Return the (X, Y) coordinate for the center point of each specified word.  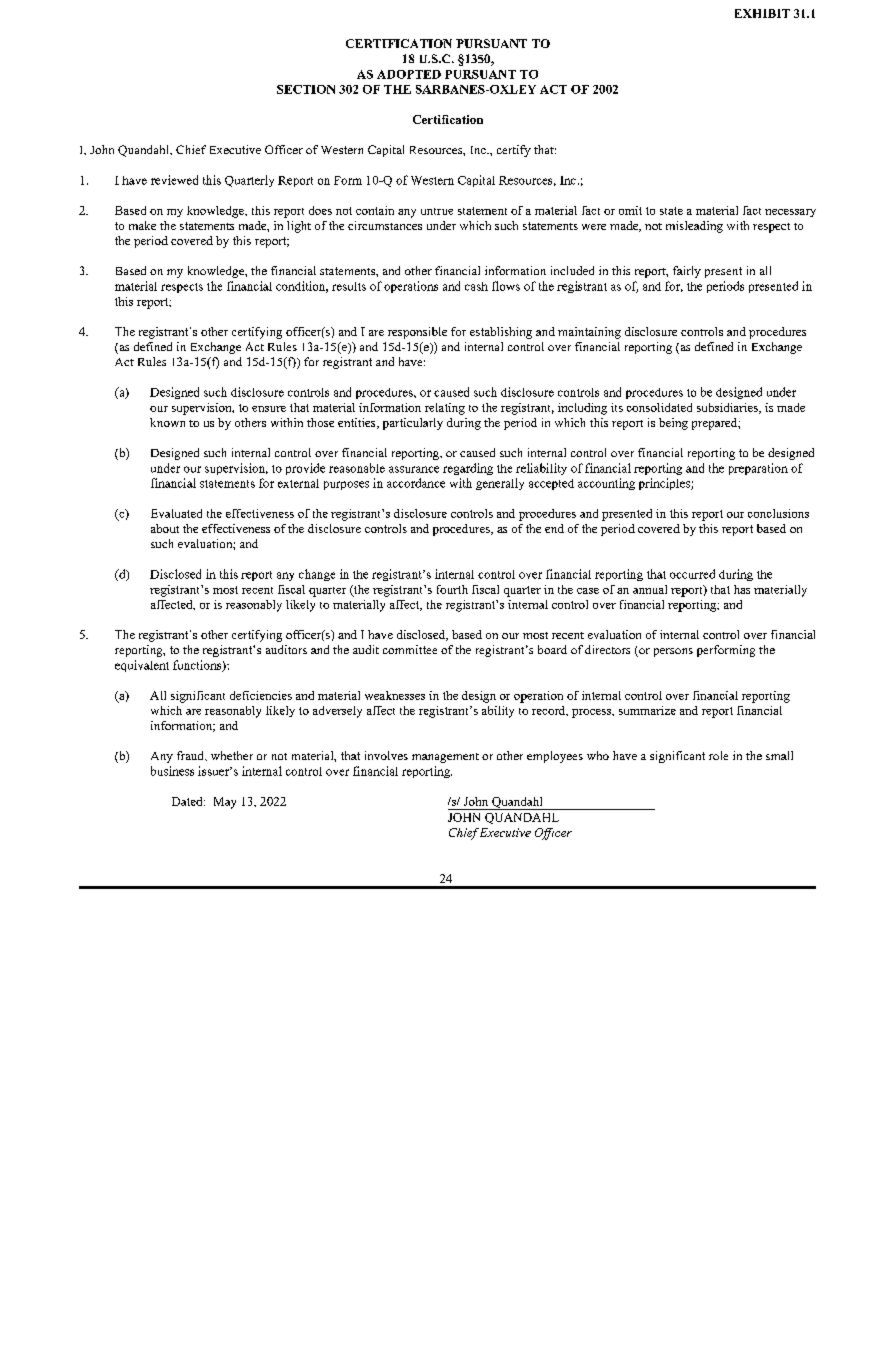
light (299, 227)
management (445, 758)
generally (500, 484)
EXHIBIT (762, 13)
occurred (692, 574)
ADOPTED (409, 74)
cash (476, 286)
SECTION (306, 89)
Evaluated (176, 513)
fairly (687, 272)
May (225, 803)
